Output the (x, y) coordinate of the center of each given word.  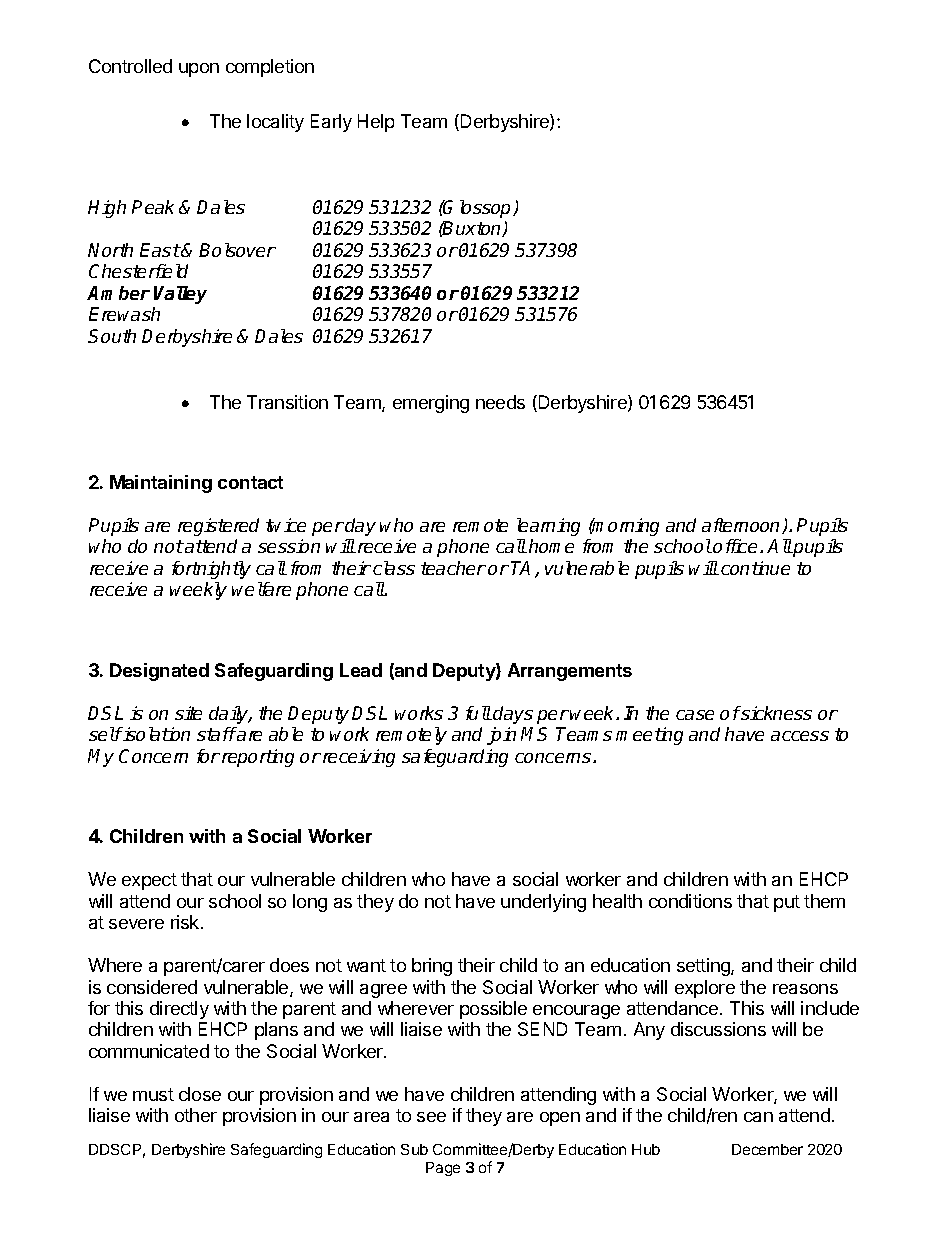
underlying (543, 903)
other (196, 1115)
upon (199, 70)
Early (331, 123)
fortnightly (211, 570)
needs (500, 402)
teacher (453, 568)
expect (149, 881)
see (431, 1117)
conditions (690, 901)
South (112, 336)
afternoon (742, 526)
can (758, 1117)
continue (755, 568)
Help (376, 123)
